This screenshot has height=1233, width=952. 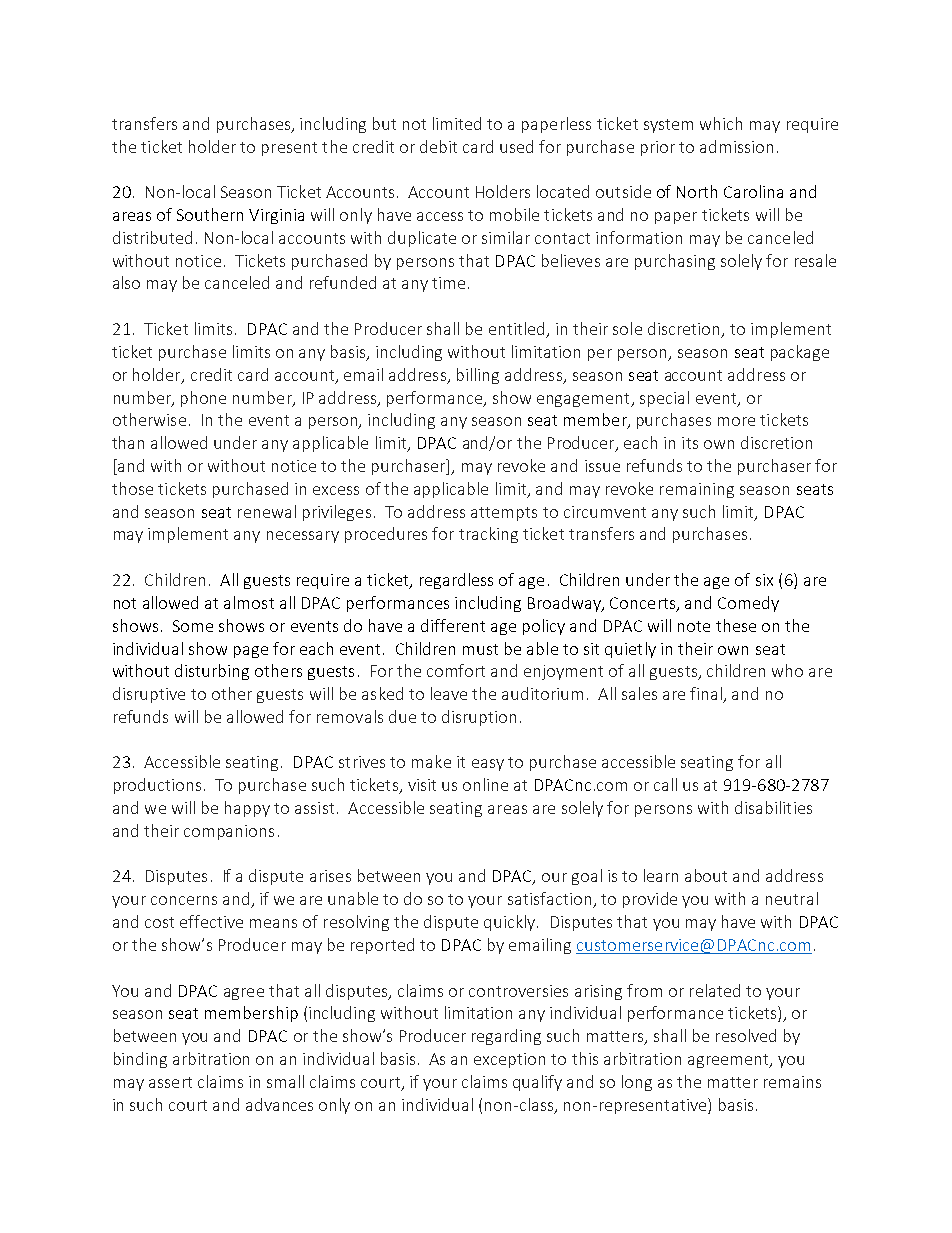 I want to click on assert, so click(x=170, y=1082).
